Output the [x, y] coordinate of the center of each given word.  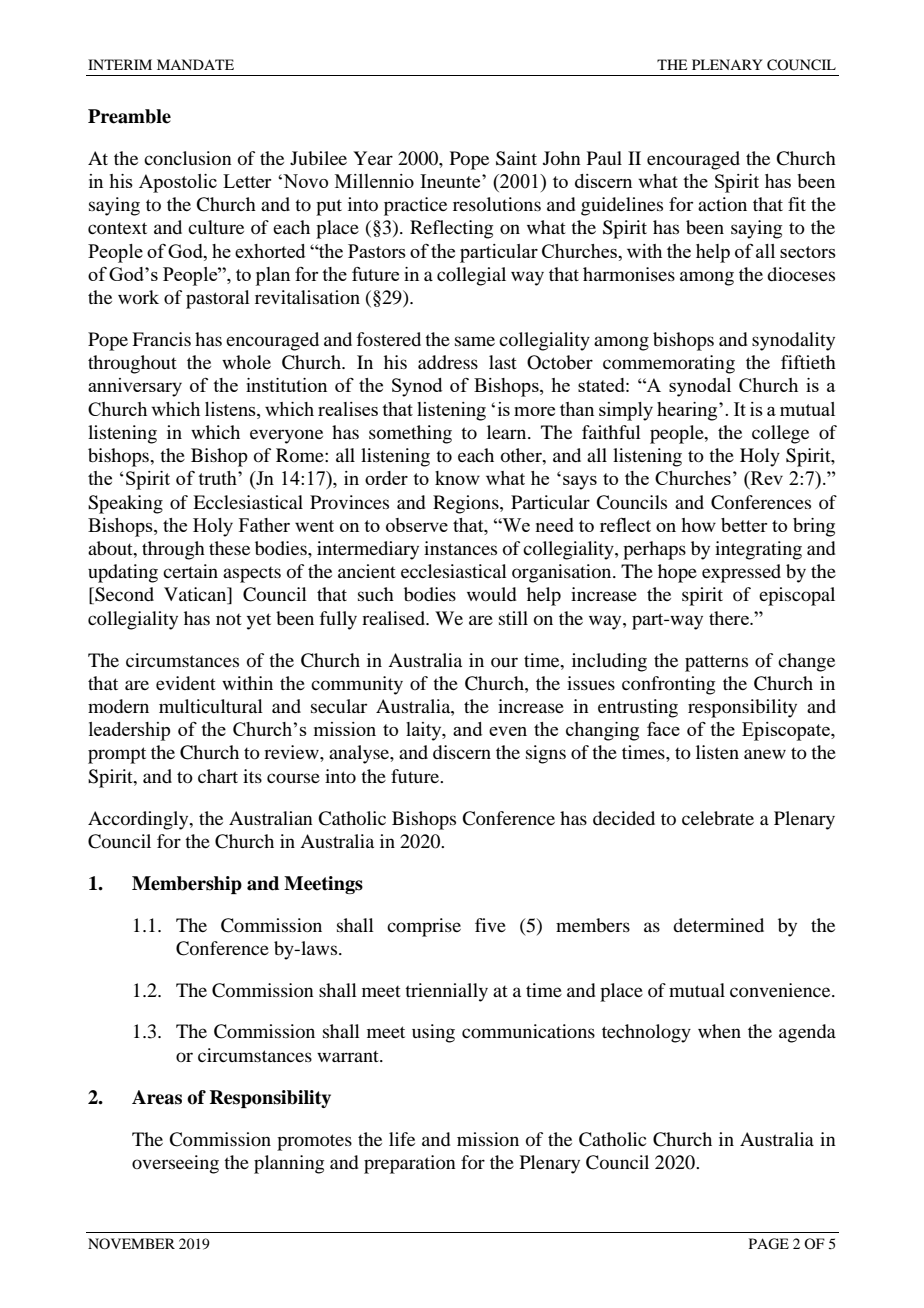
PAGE [769, 1244]
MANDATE [195, 64]
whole [246, 362]
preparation [410, 1164]
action [722, 204]
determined [718, 925]
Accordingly [139, 820]
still [513, 618]
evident [186, 683]
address [448, 362]
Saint [516, 158]
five [490, 925]
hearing [688, 411]
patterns [716, 663]
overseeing [175, 1164]
